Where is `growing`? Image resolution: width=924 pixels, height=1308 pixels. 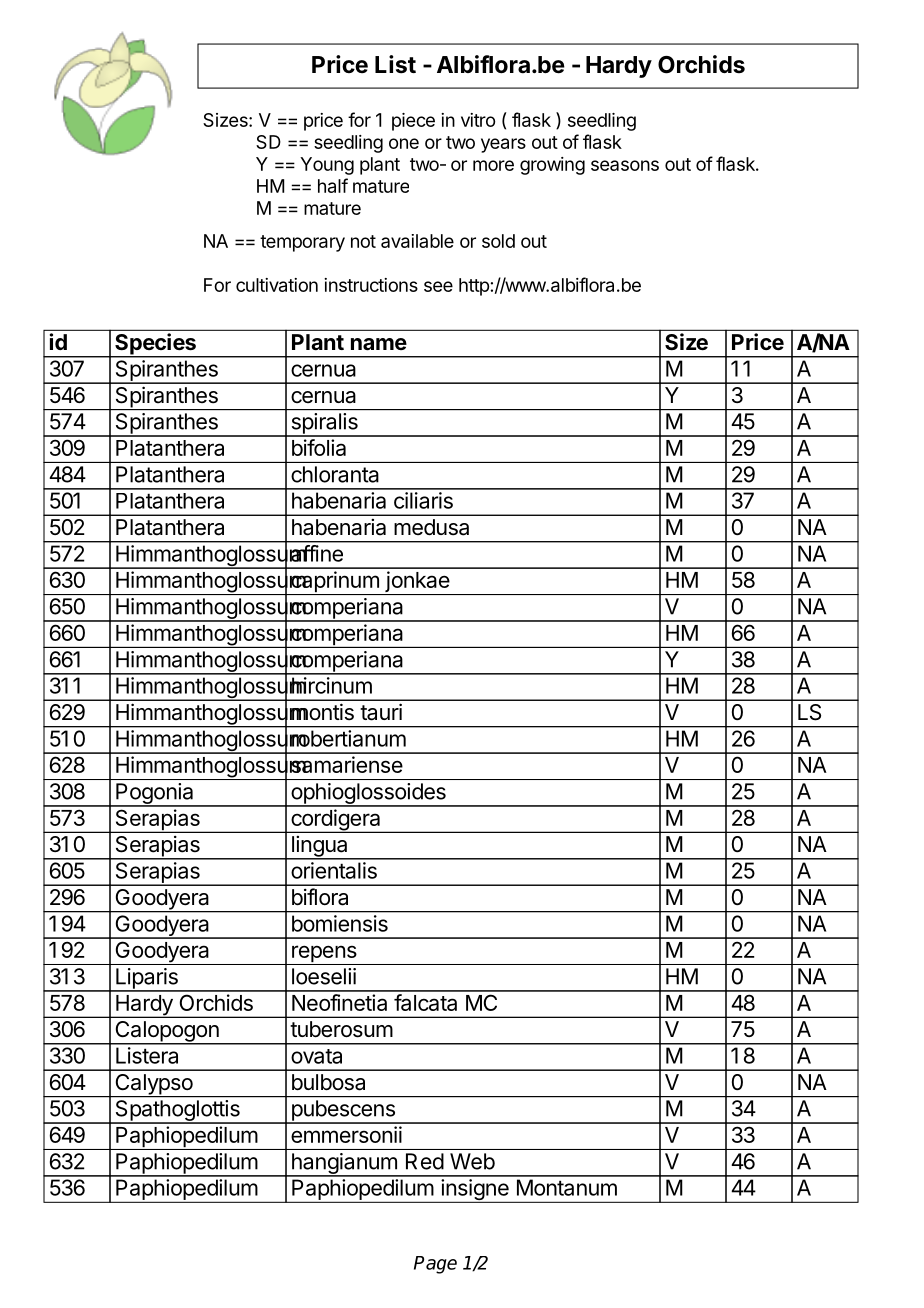 growing is located at coordinates (552, 166).
